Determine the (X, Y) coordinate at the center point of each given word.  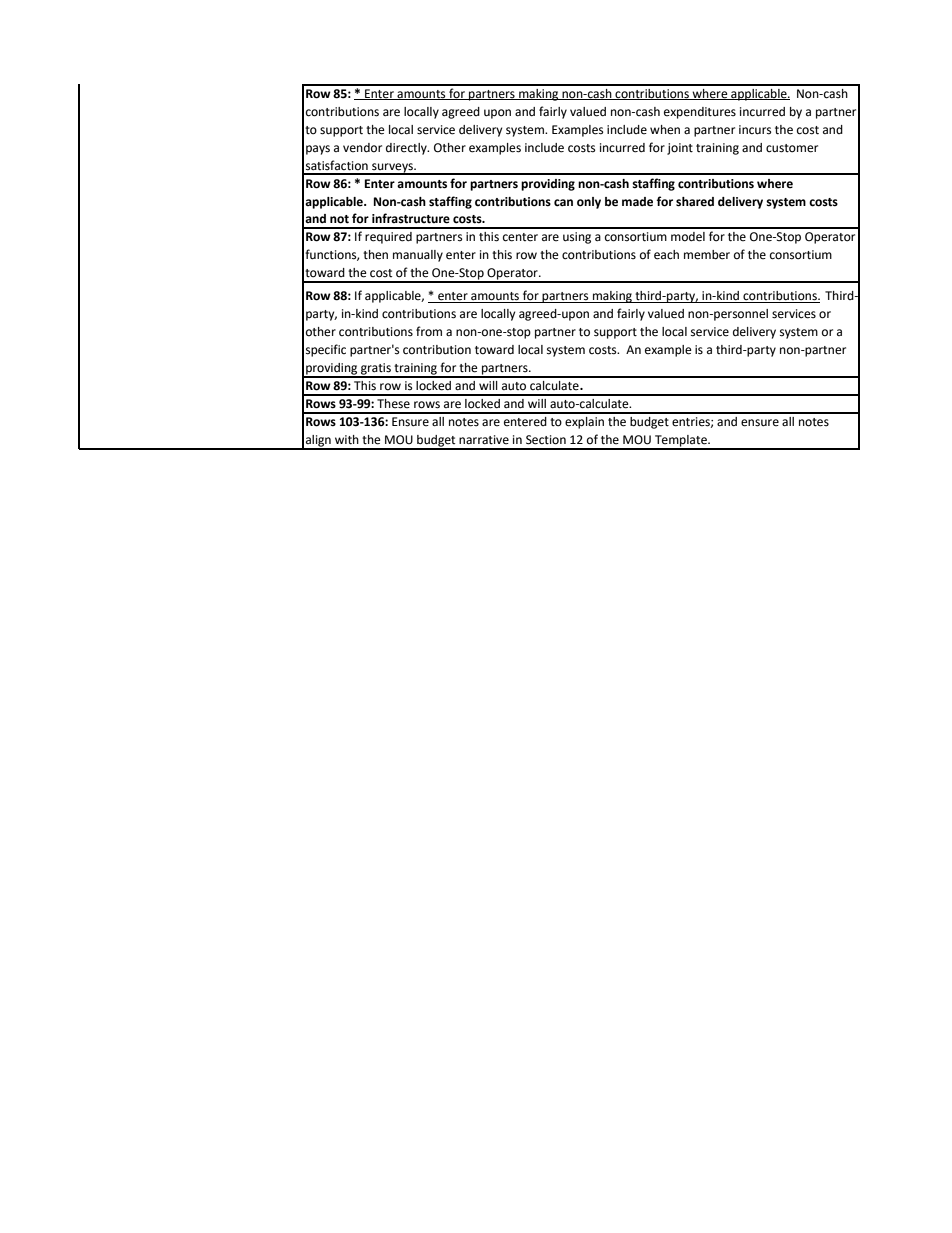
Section (546, 440)
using (577, 238)
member (707, 255)
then (375, 255)
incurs (755, 130)
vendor (362, 148)
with (347, 440)
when (665, 130)
